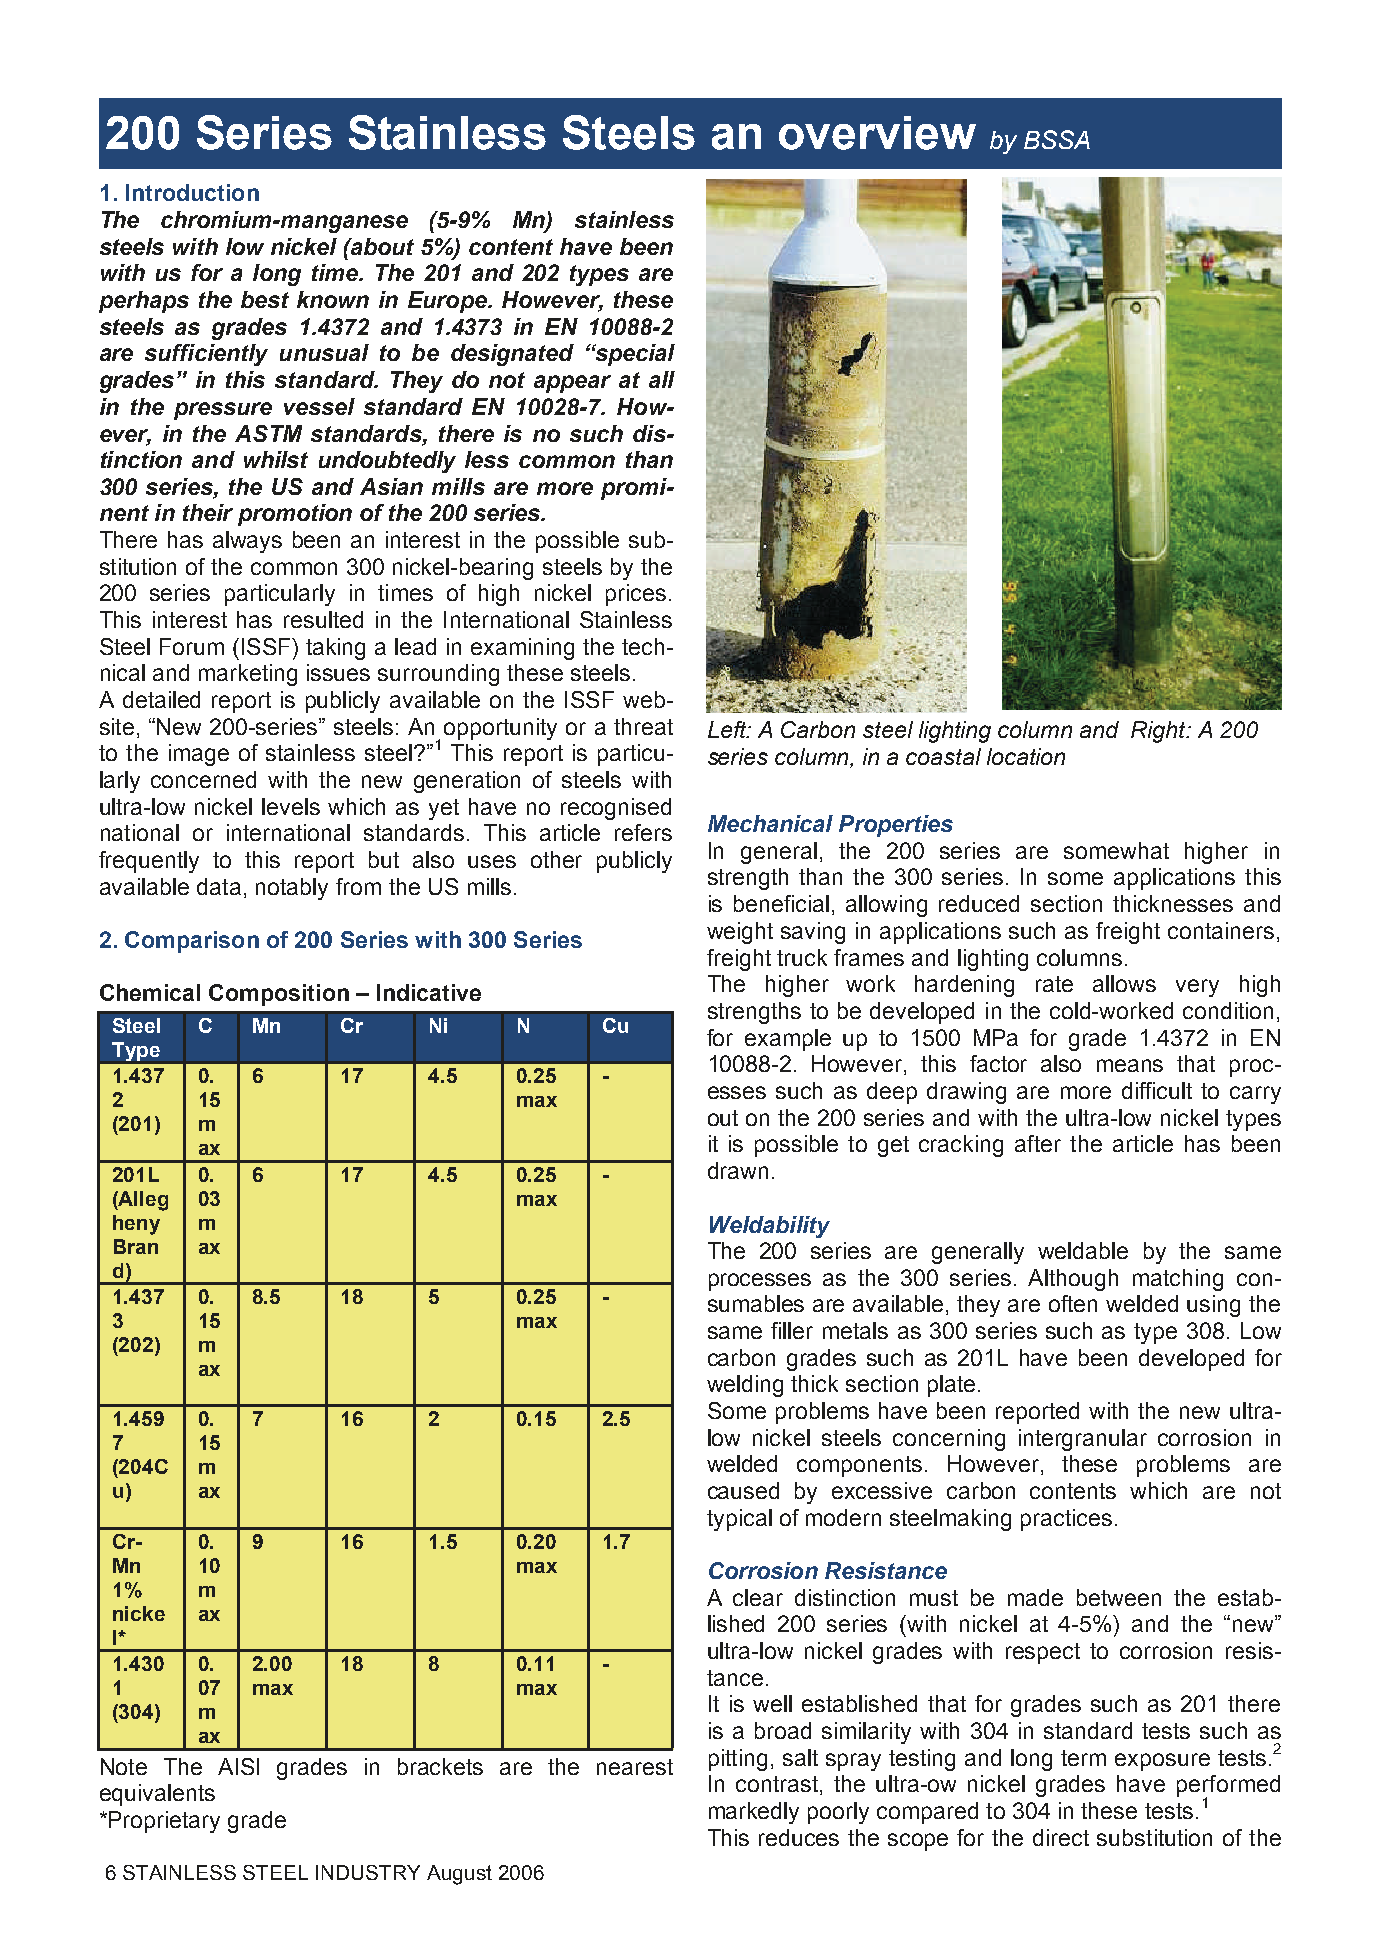  What do you see at coordinates (754, 1813) in the page?
I see `markedly` at bounding box center [754, 1813].
